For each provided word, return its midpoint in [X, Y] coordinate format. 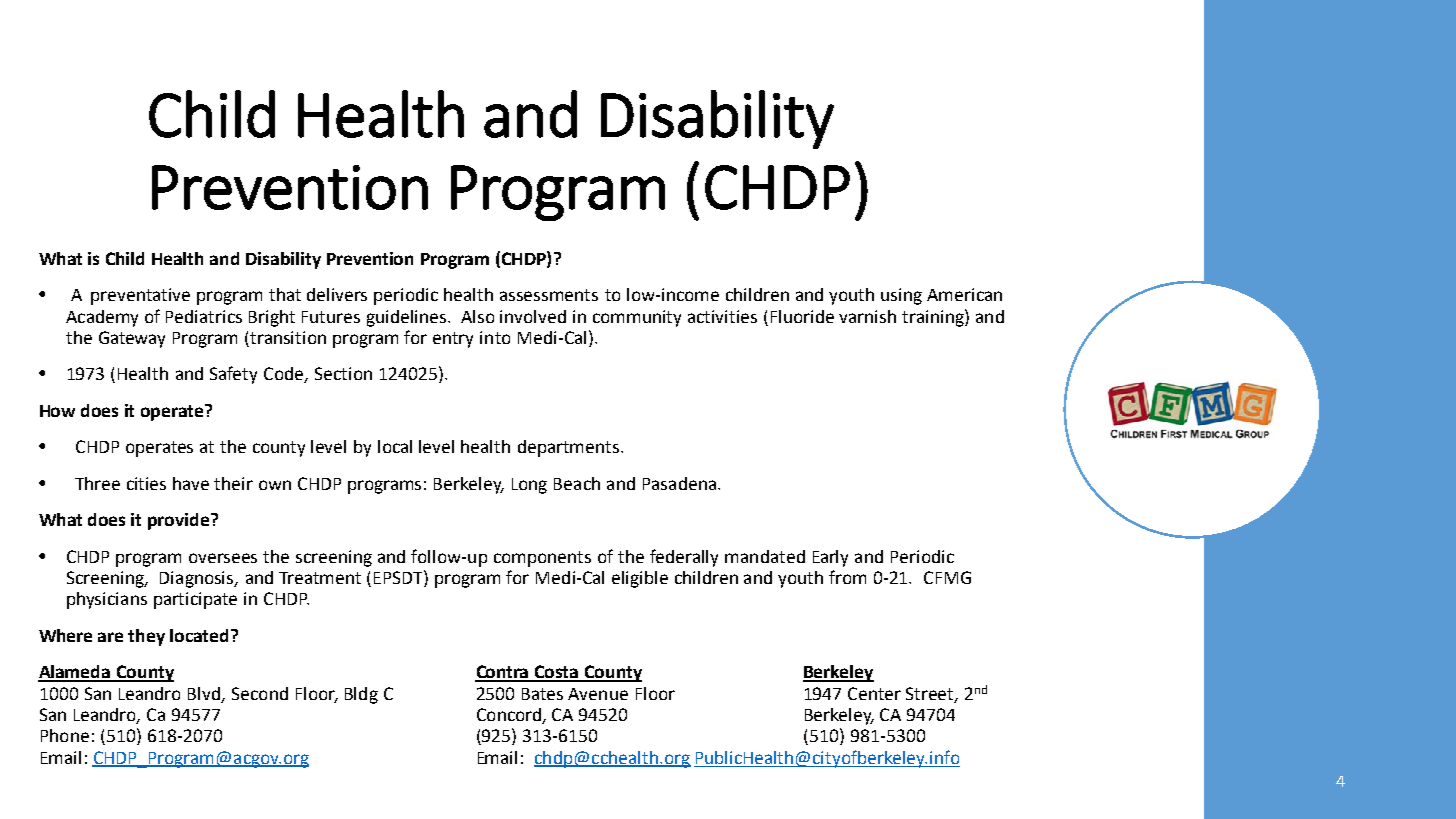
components [542, 559]
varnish [867, 316]
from [847, 577]
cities [146, 483]
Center [874, 693]
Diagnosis [198, 579]
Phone [65, 735]
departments [570, 448]
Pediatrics [204, 316]
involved [533, 316]
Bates [542, 694]
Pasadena [681, 483]
